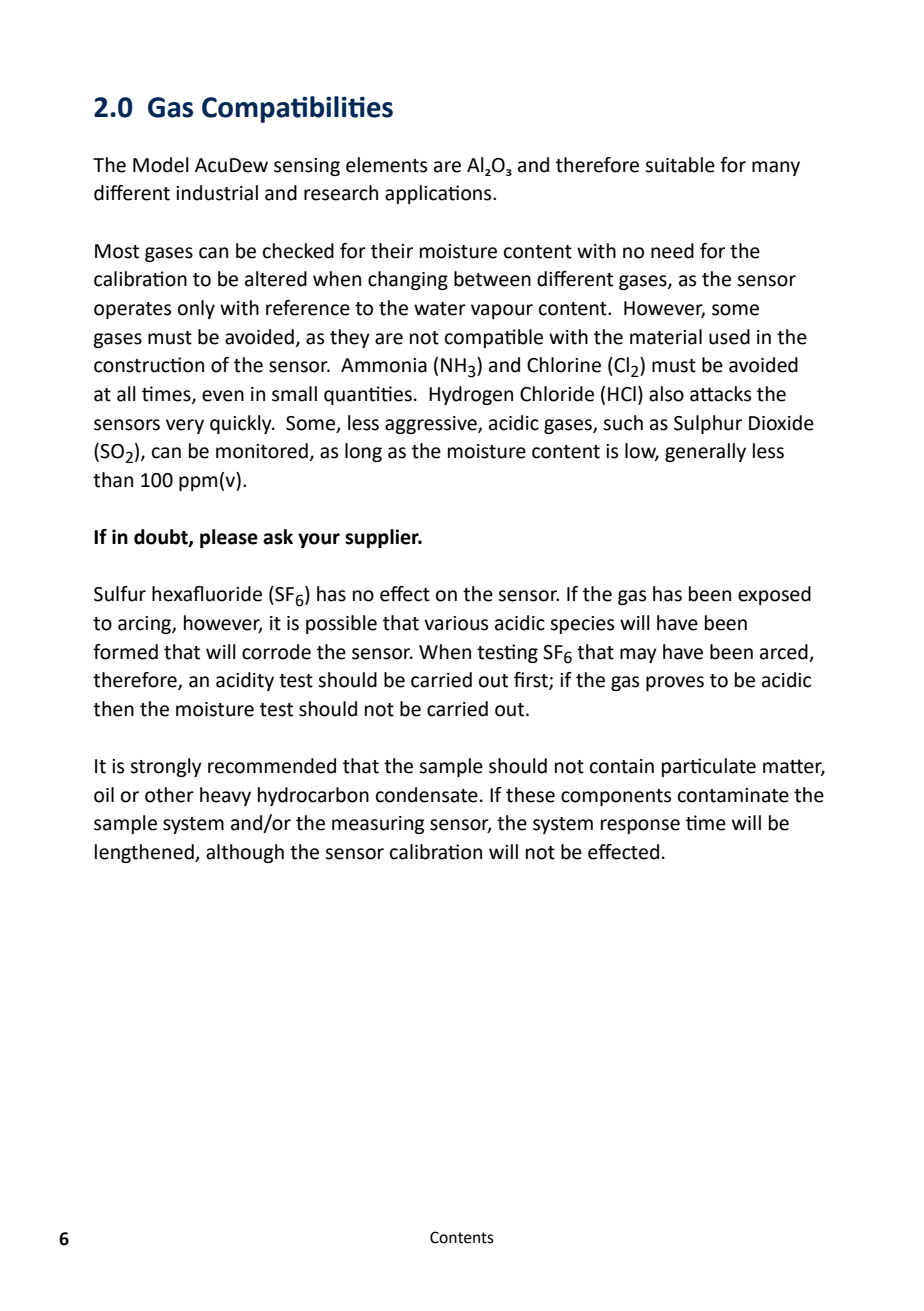 Image resolution: width=924 pixels, height=1311 pixels. Describe the element at coordinates (113, 480) in the screenshot. I see `than` at that location.
